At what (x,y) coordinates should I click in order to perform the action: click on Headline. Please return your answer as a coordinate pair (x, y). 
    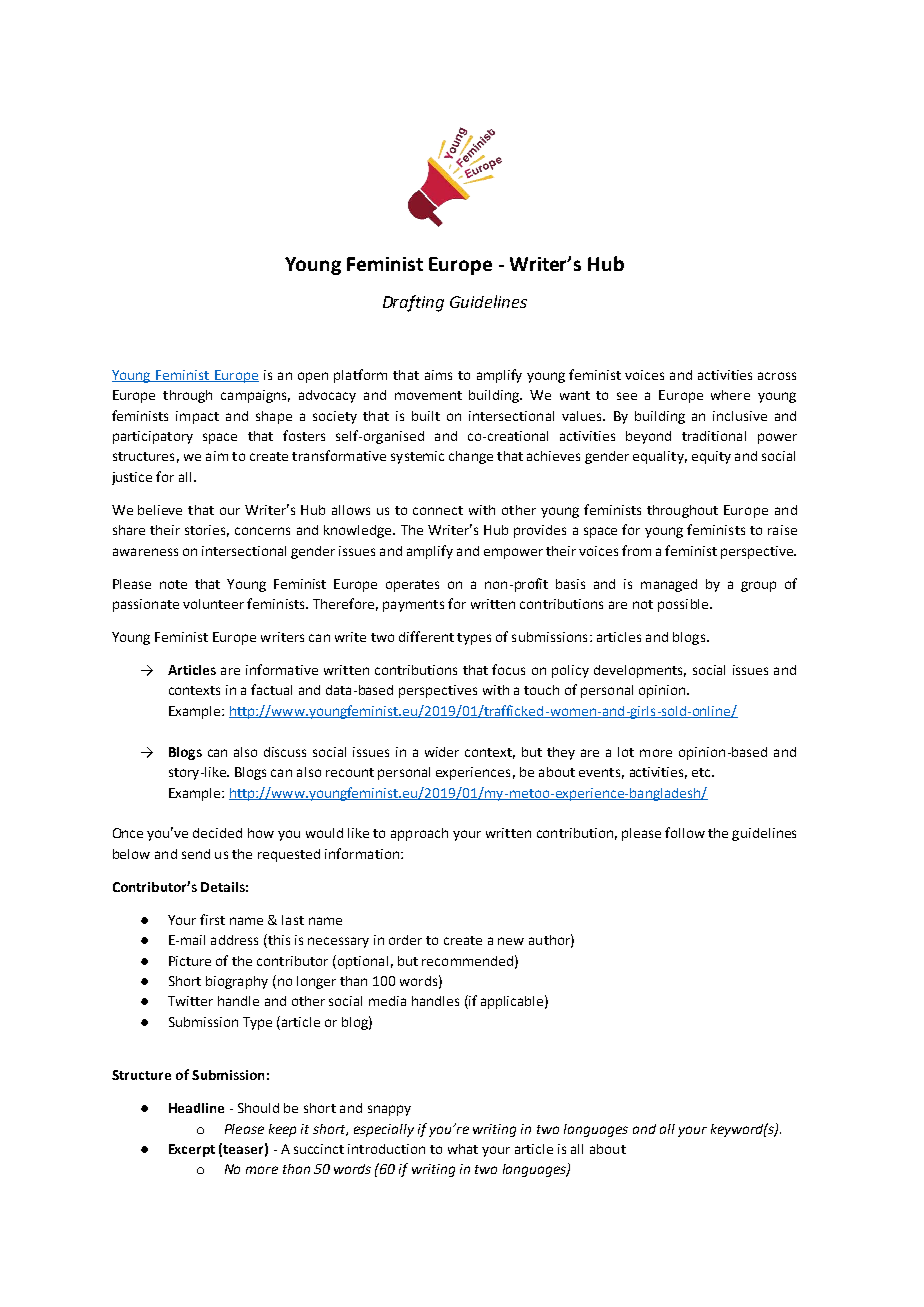
    Looking at the image, I should click on (196, 1108).
